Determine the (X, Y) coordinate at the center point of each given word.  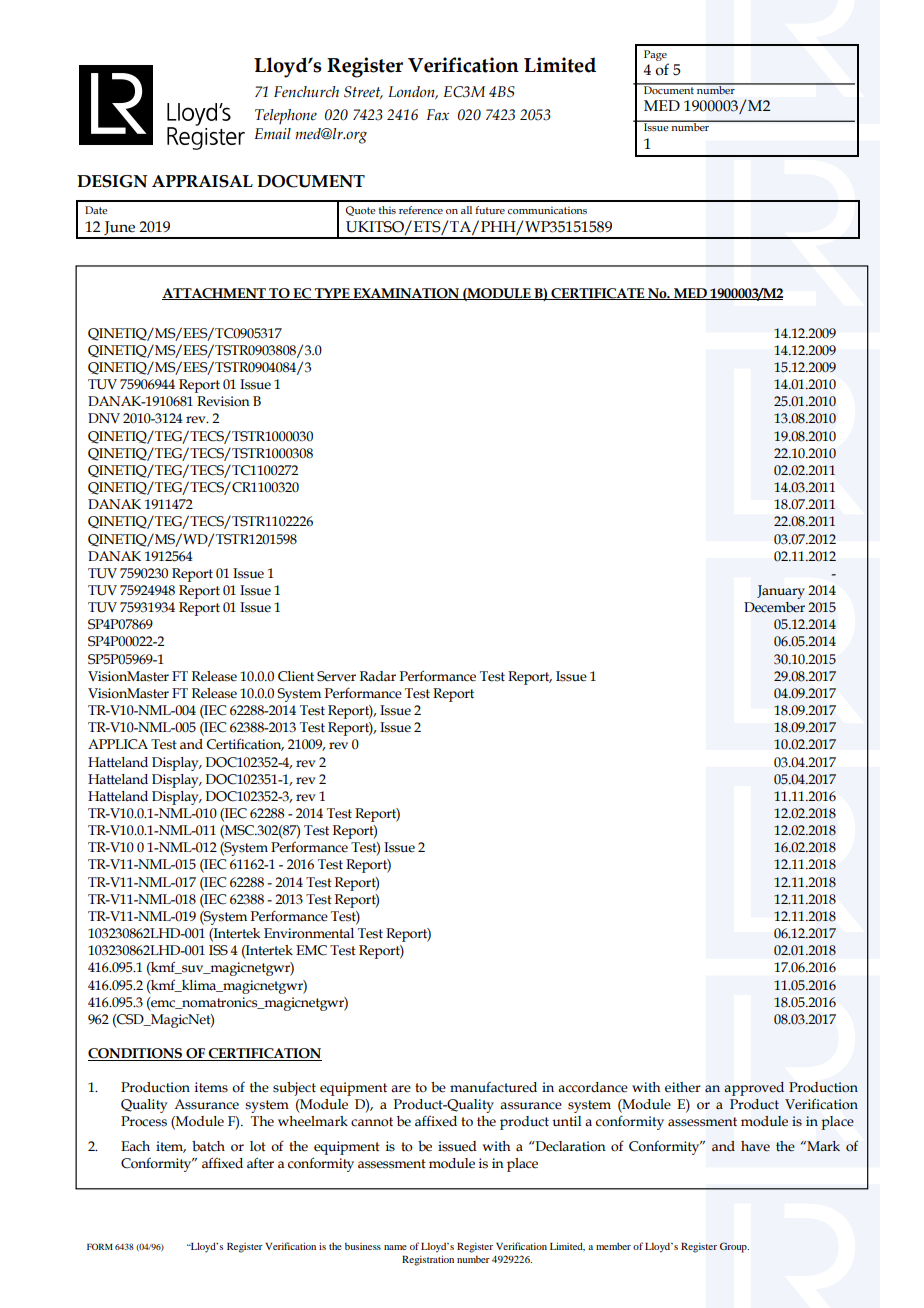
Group (734, 1247)
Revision (223, 401)
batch (208, 1146)
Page (655, 55)
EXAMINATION (406, 294)
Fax (437, 114)
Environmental (309, 933)
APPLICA (118, 744)
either (683, 1087)
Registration (428, 1260)
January (781, 592)
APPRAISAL (202, 181)
